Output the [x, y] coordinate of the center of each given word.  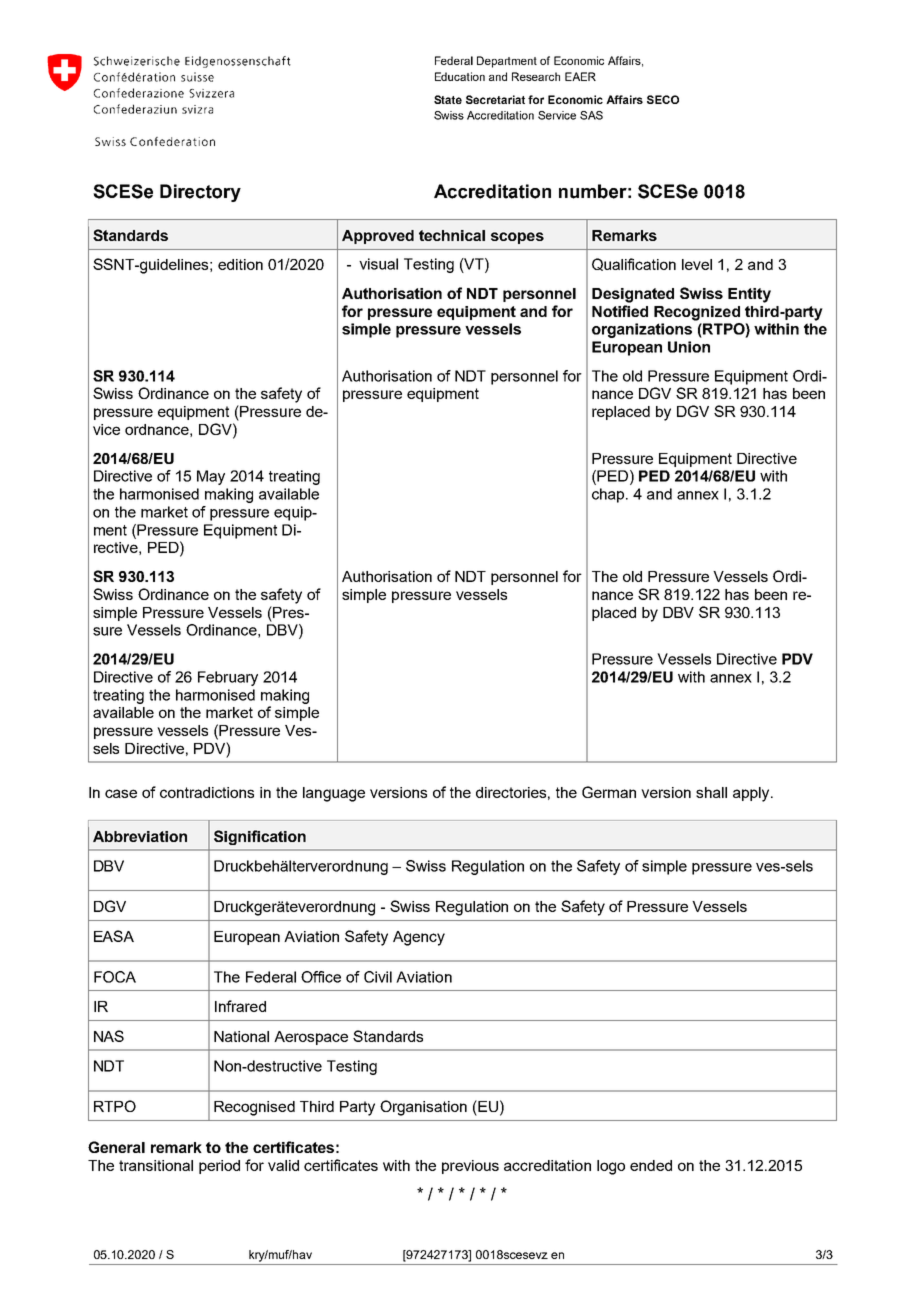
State [448, 99]
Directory [200, 193]
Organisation [423, 1108]
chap [609, 495]
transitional [156, 1165]
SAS [591, 115]
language [334, 794]
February [228, 678]
